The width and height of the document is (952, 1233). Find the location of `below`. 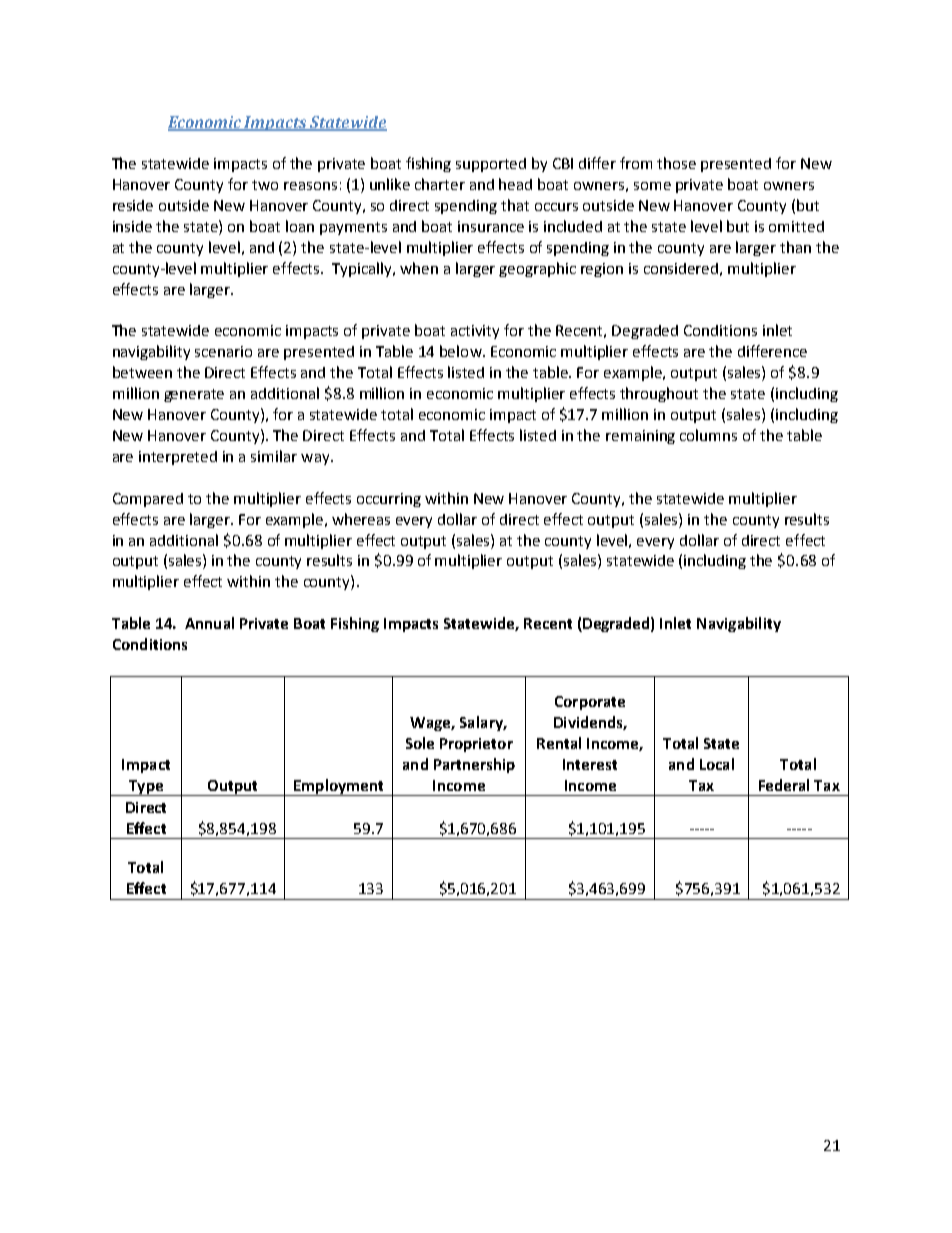

below is located at coordinates (462, 351).
